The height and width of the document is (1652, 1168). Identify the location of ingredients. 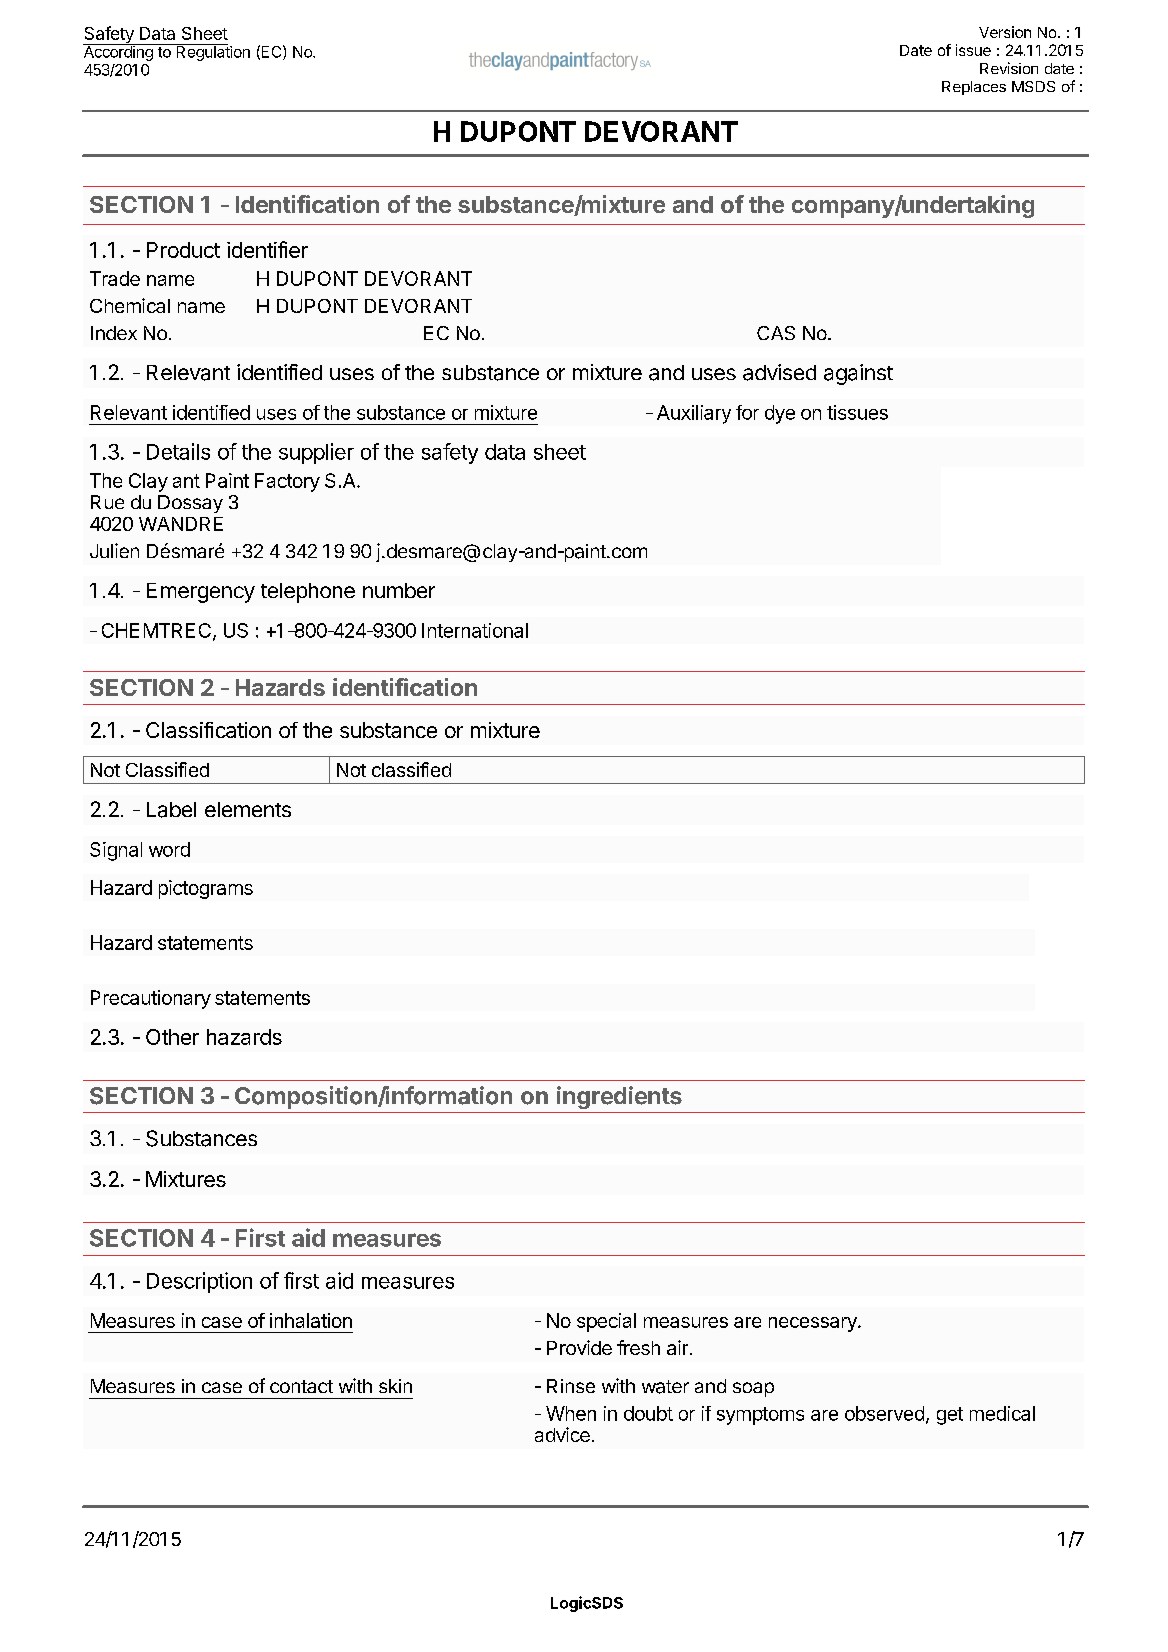
(619, 1097).
